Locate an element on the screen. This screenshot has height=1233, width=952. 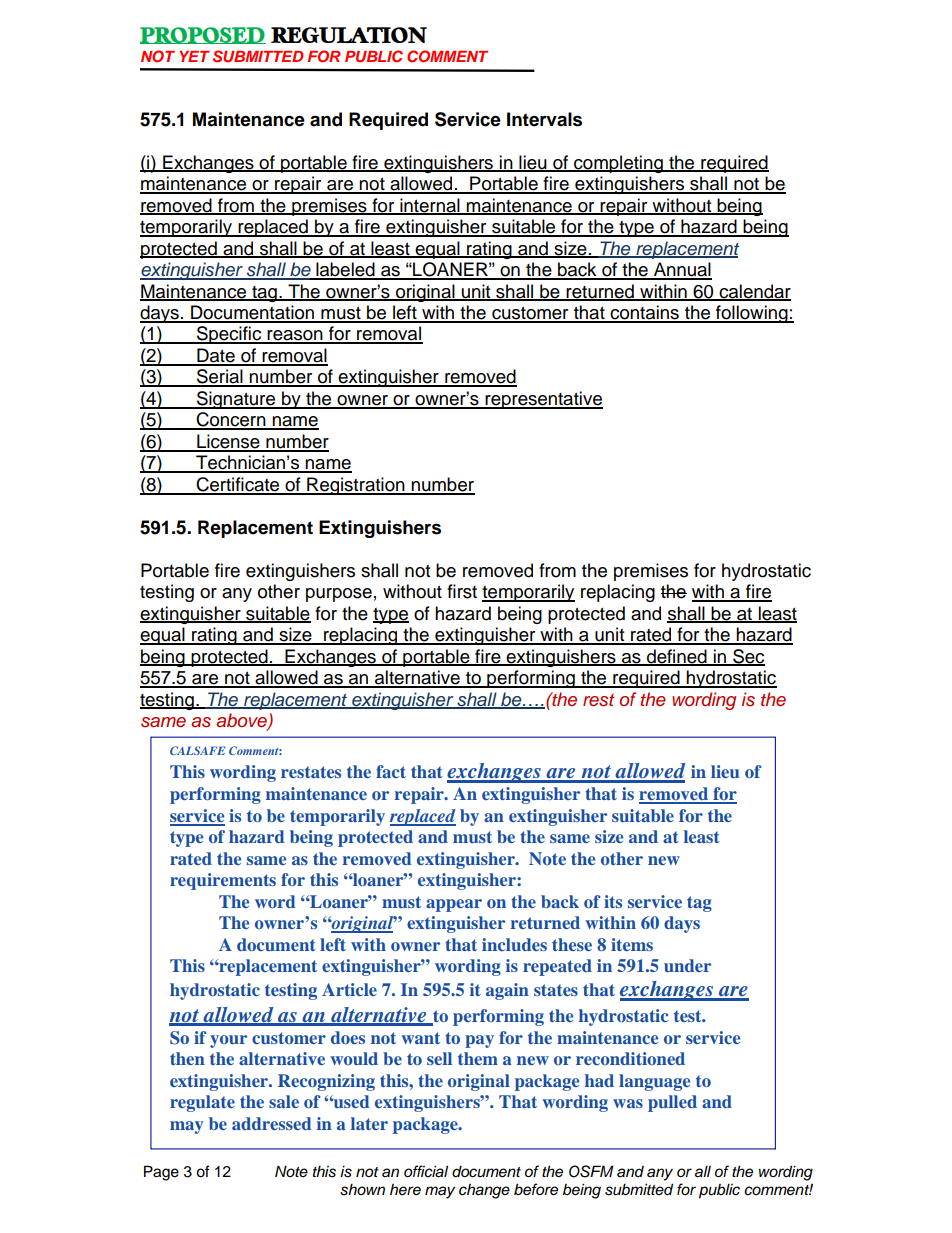
addressed is located at coordinates (272, 1123).
